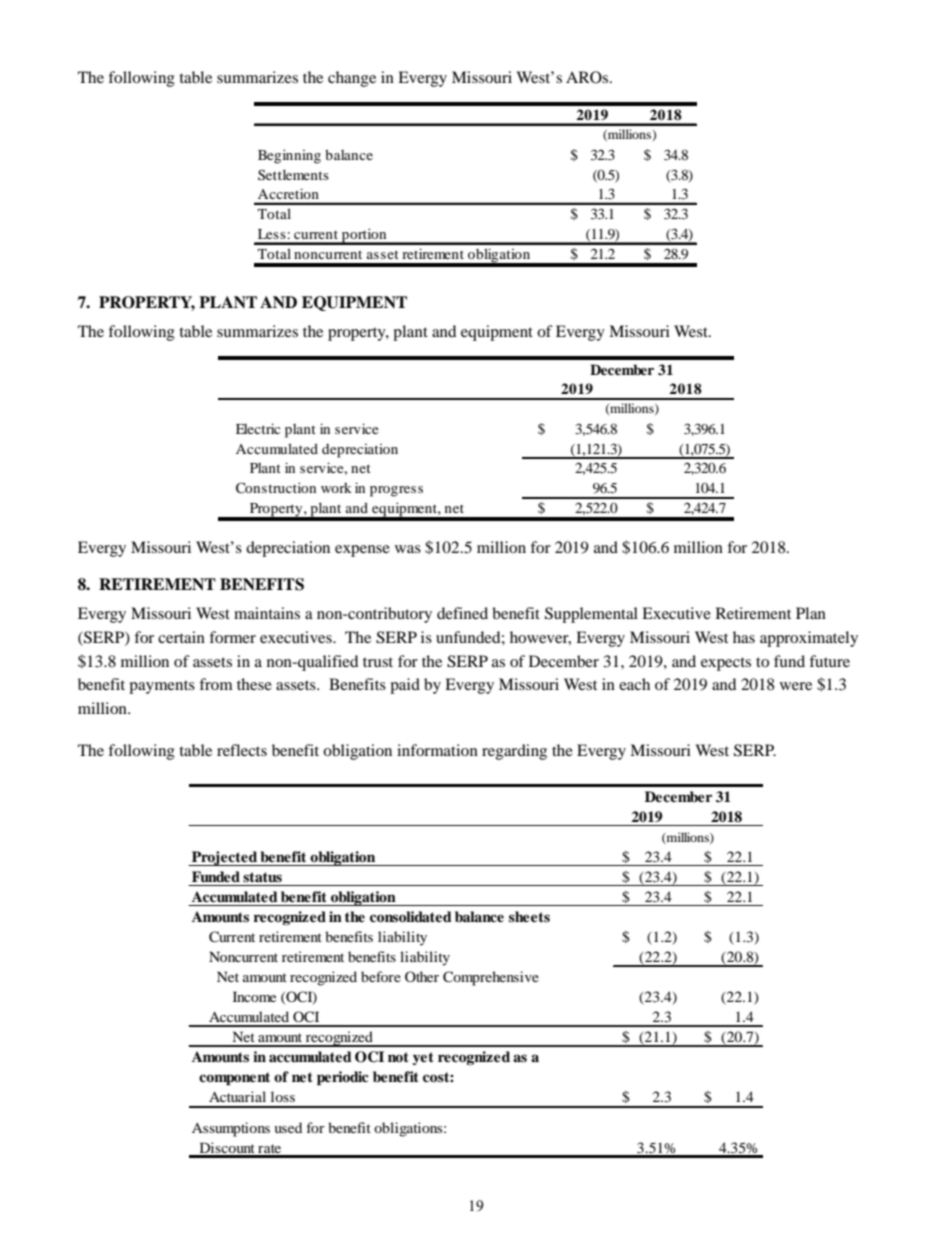  I want to click on sheets, so click(529, 916).
